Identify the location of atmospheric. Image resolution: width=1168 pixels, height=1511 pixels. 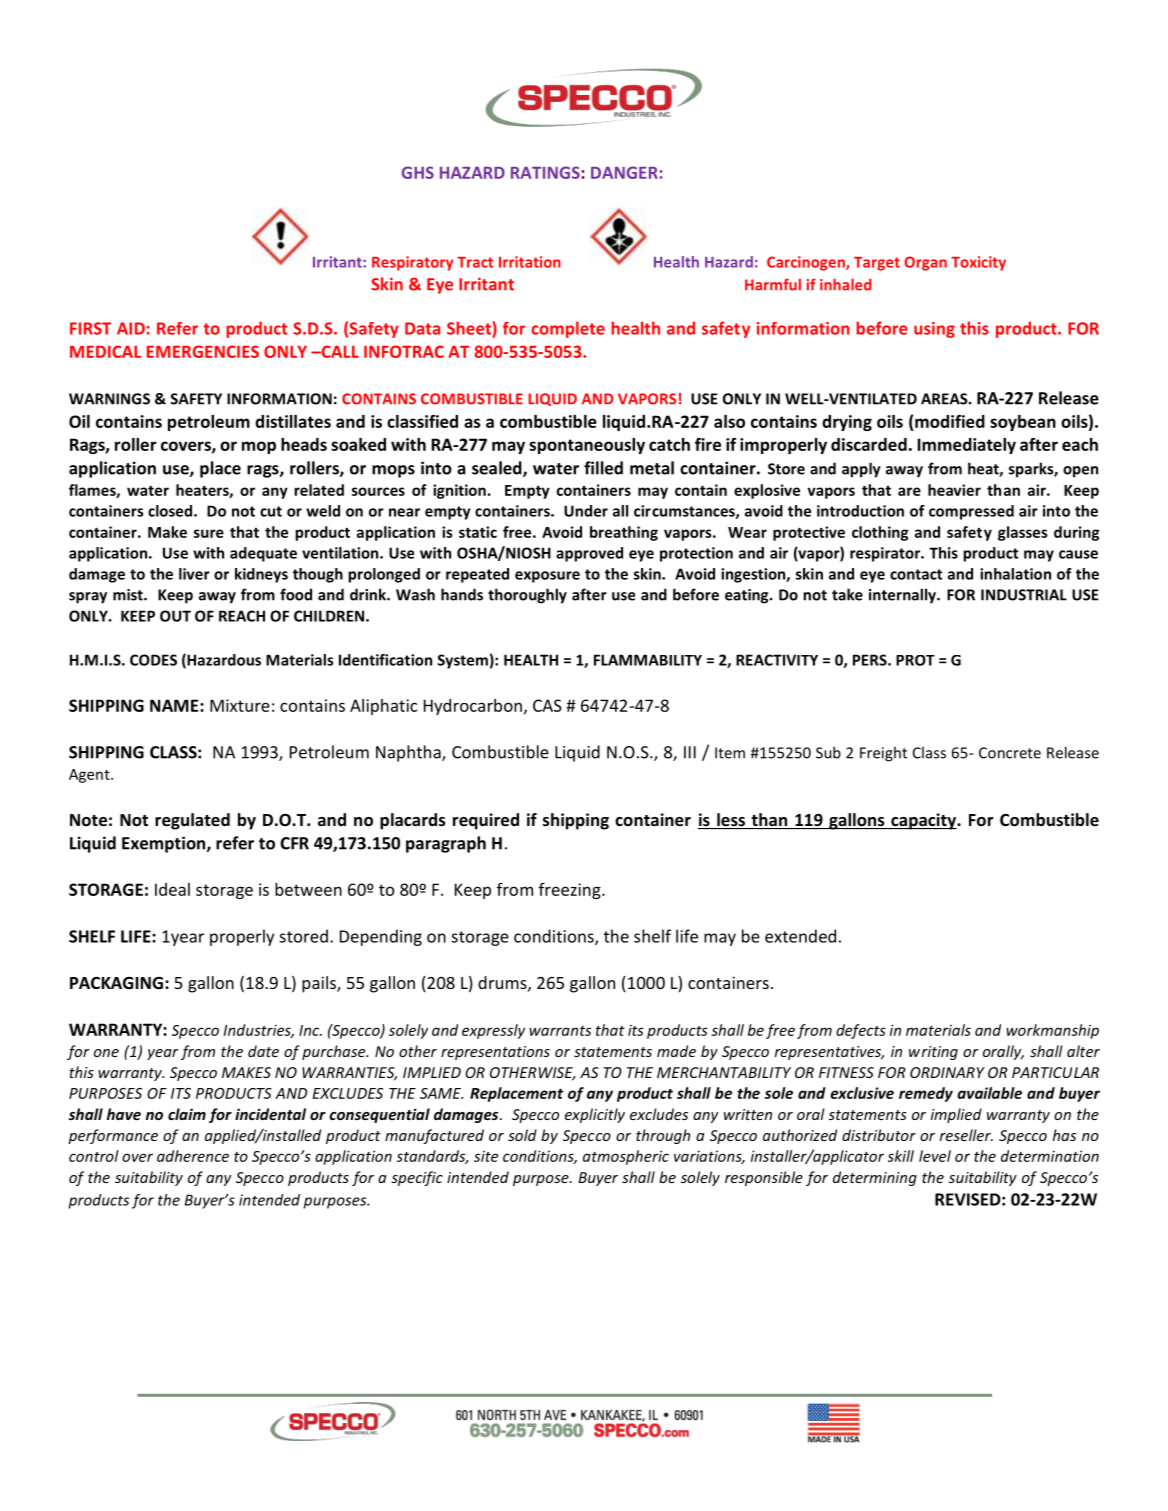
(626, 1157).
